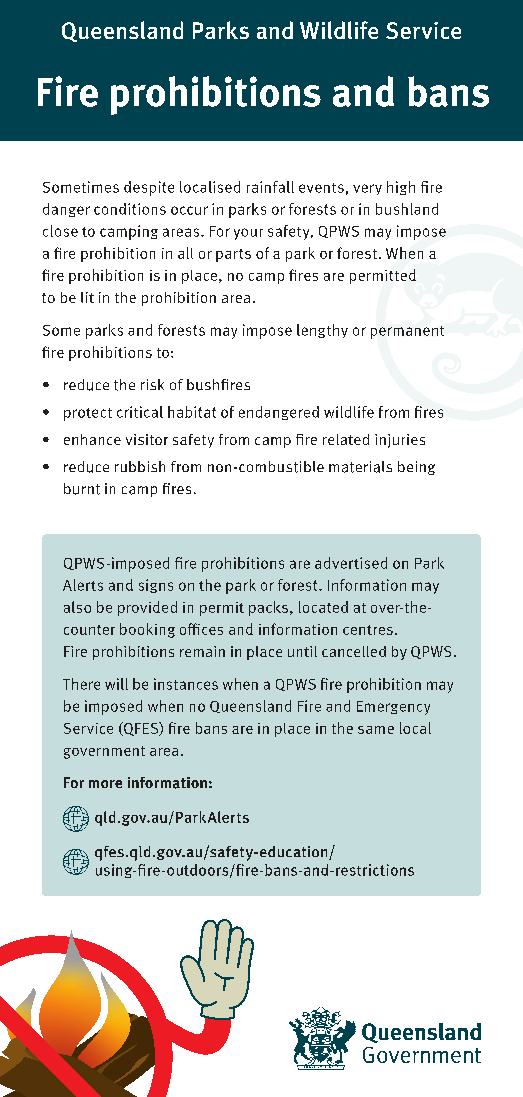  I want to click on packs, so click(268, 608).
